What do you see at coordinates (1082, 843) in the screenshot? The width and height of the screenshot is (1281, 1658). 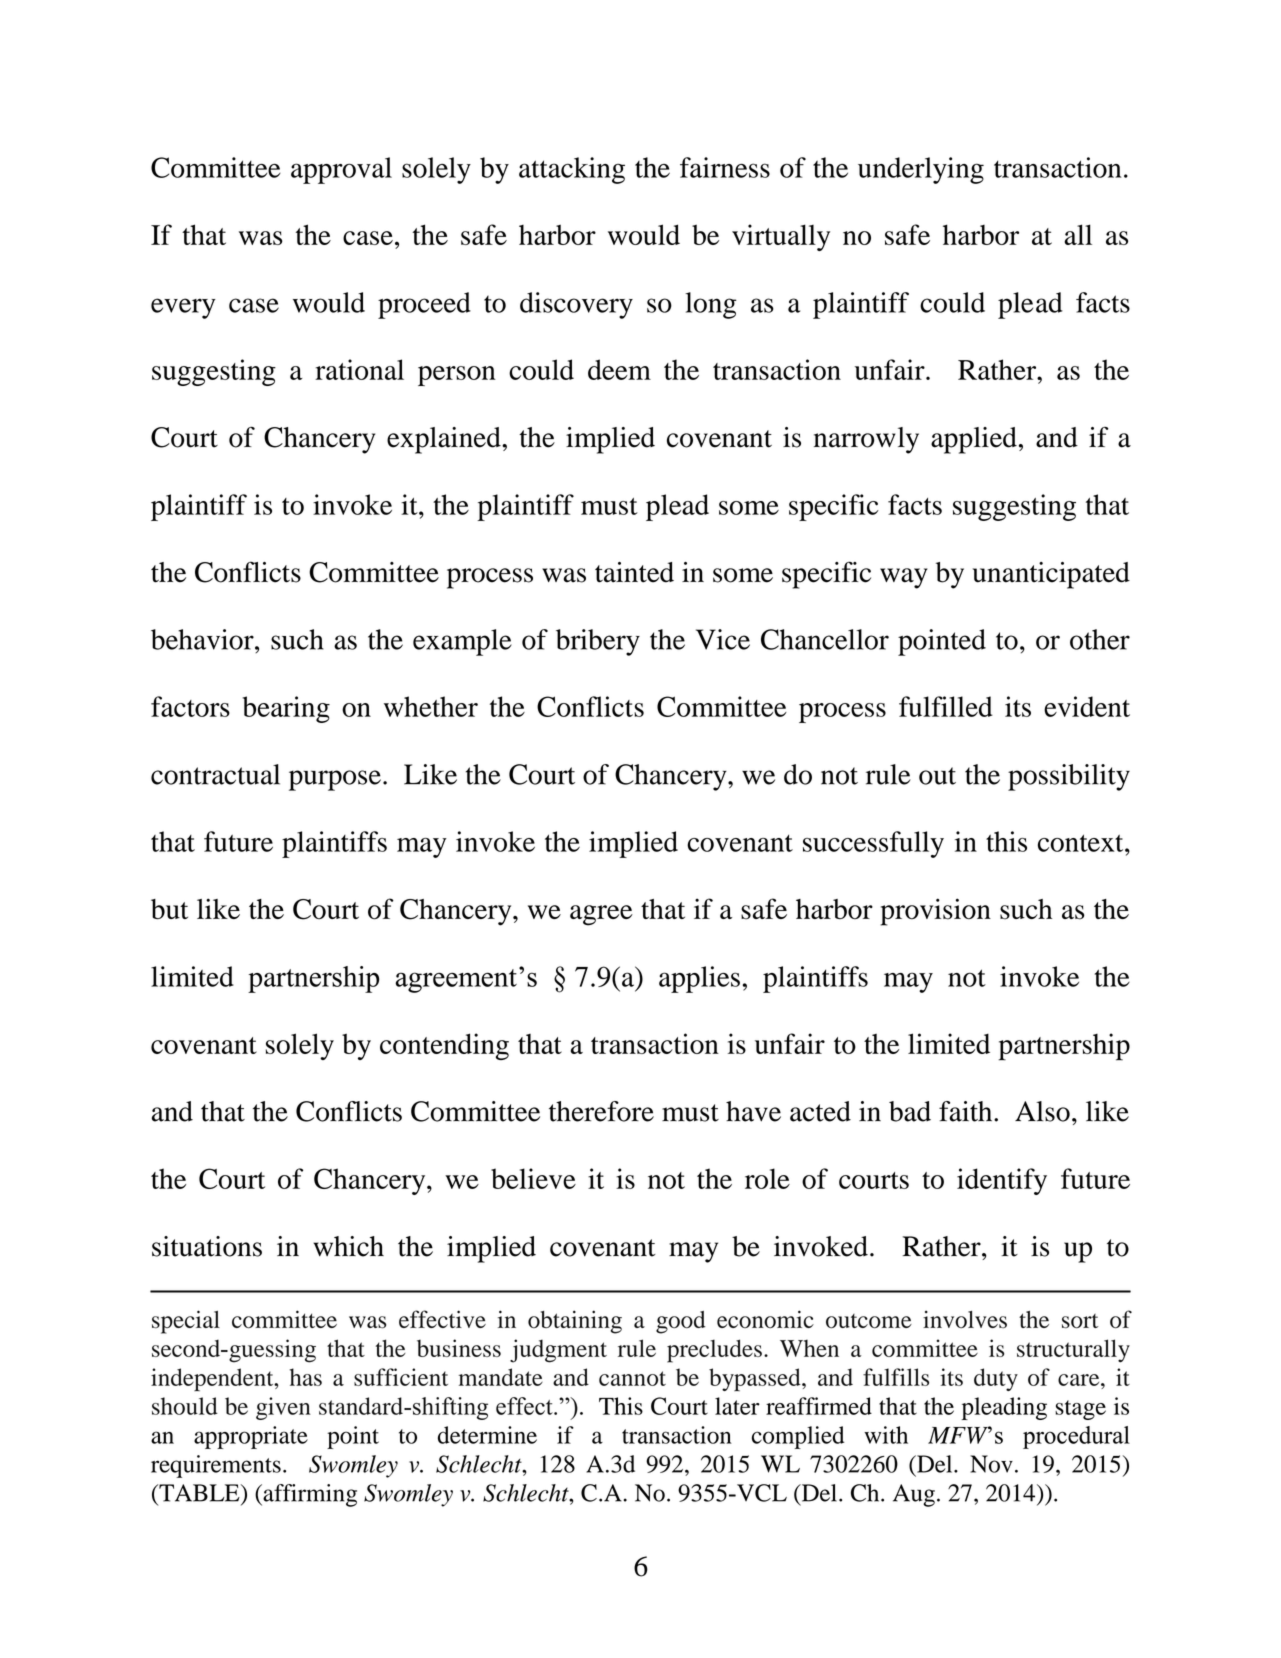 I see `context` at bounding box center [1082, 843].
